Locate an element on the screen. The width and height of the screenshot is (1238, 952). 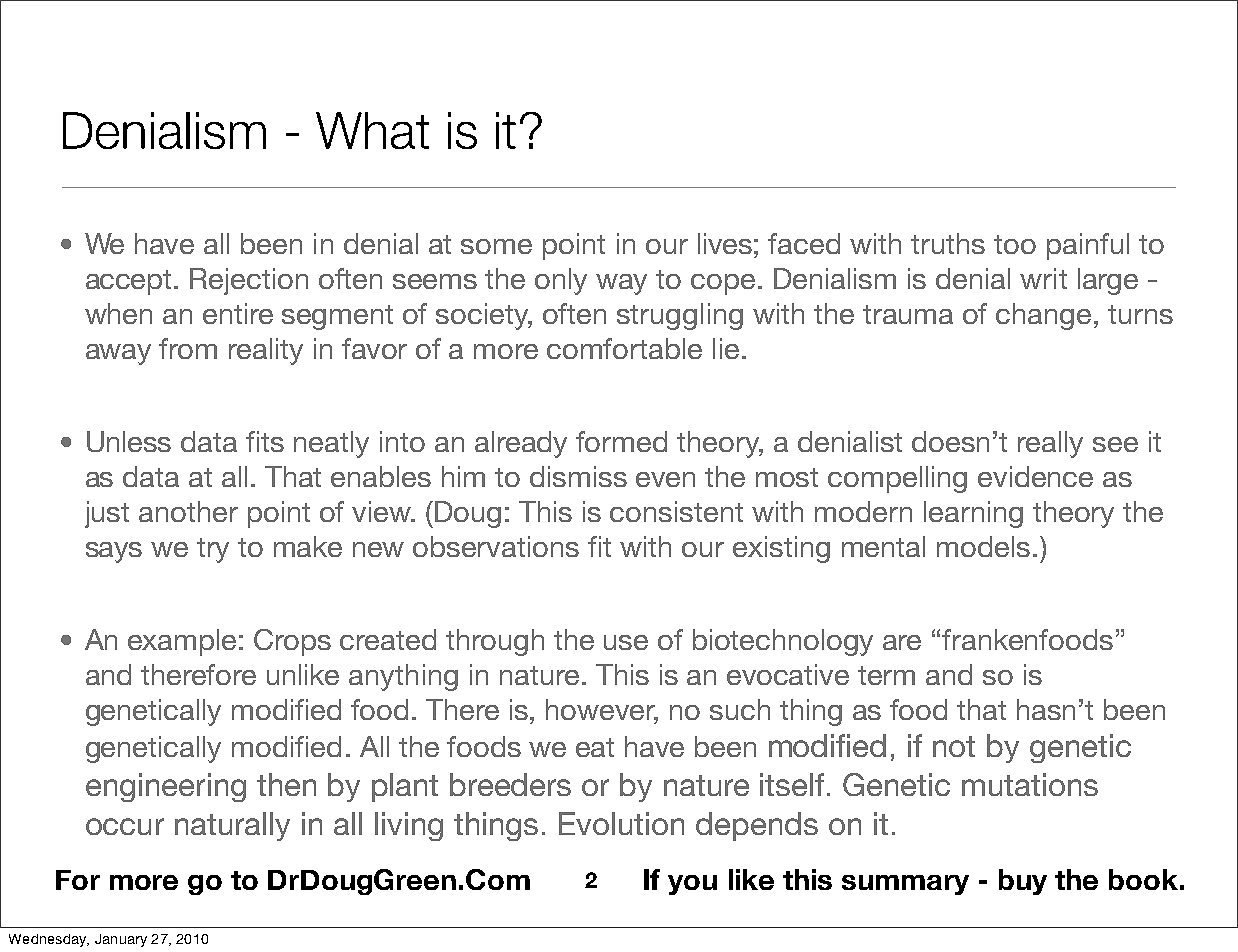
change is located at coordinates (1043, 316).
